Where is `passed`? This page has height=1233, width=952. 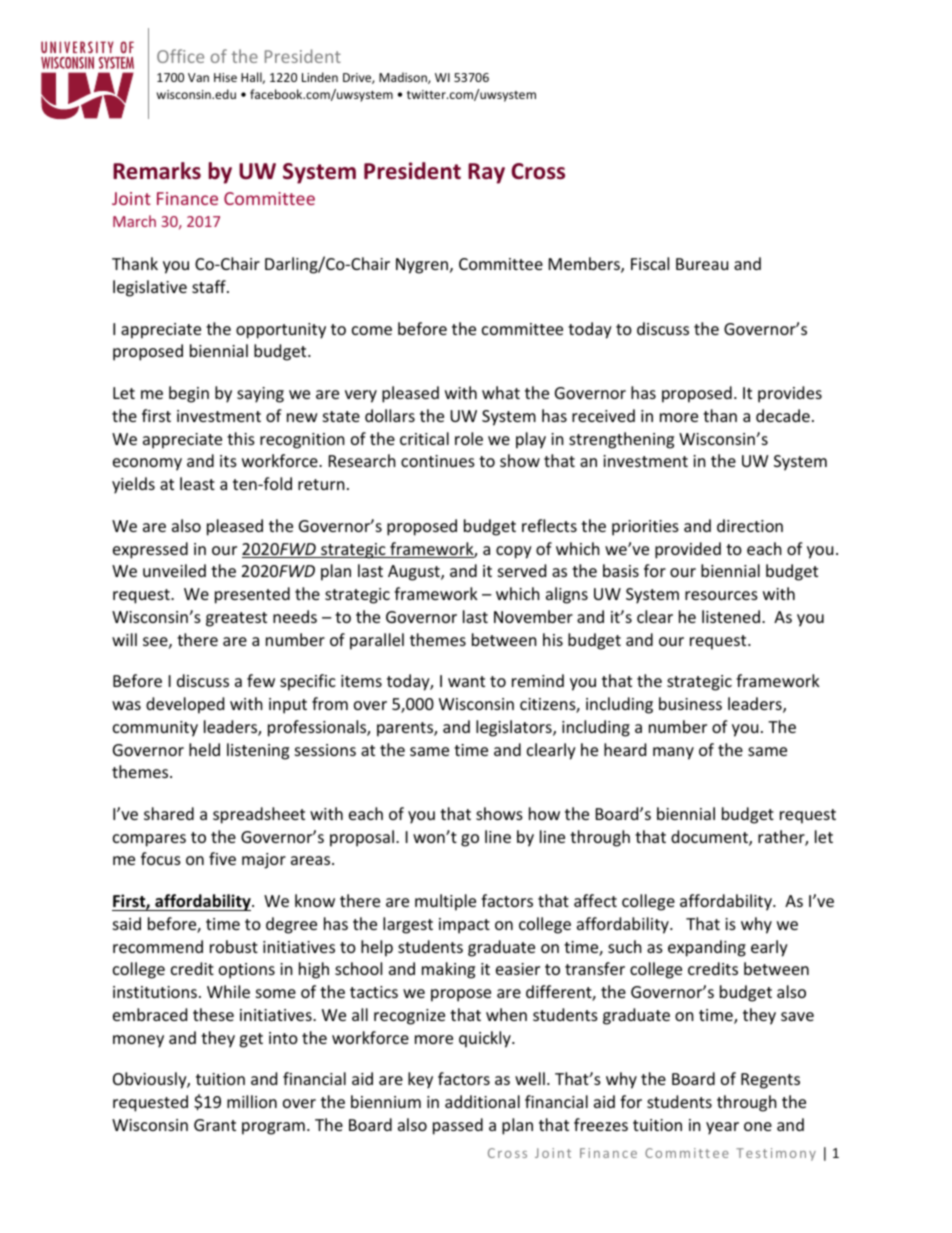
passed is located at coordinates (458, 1126).
